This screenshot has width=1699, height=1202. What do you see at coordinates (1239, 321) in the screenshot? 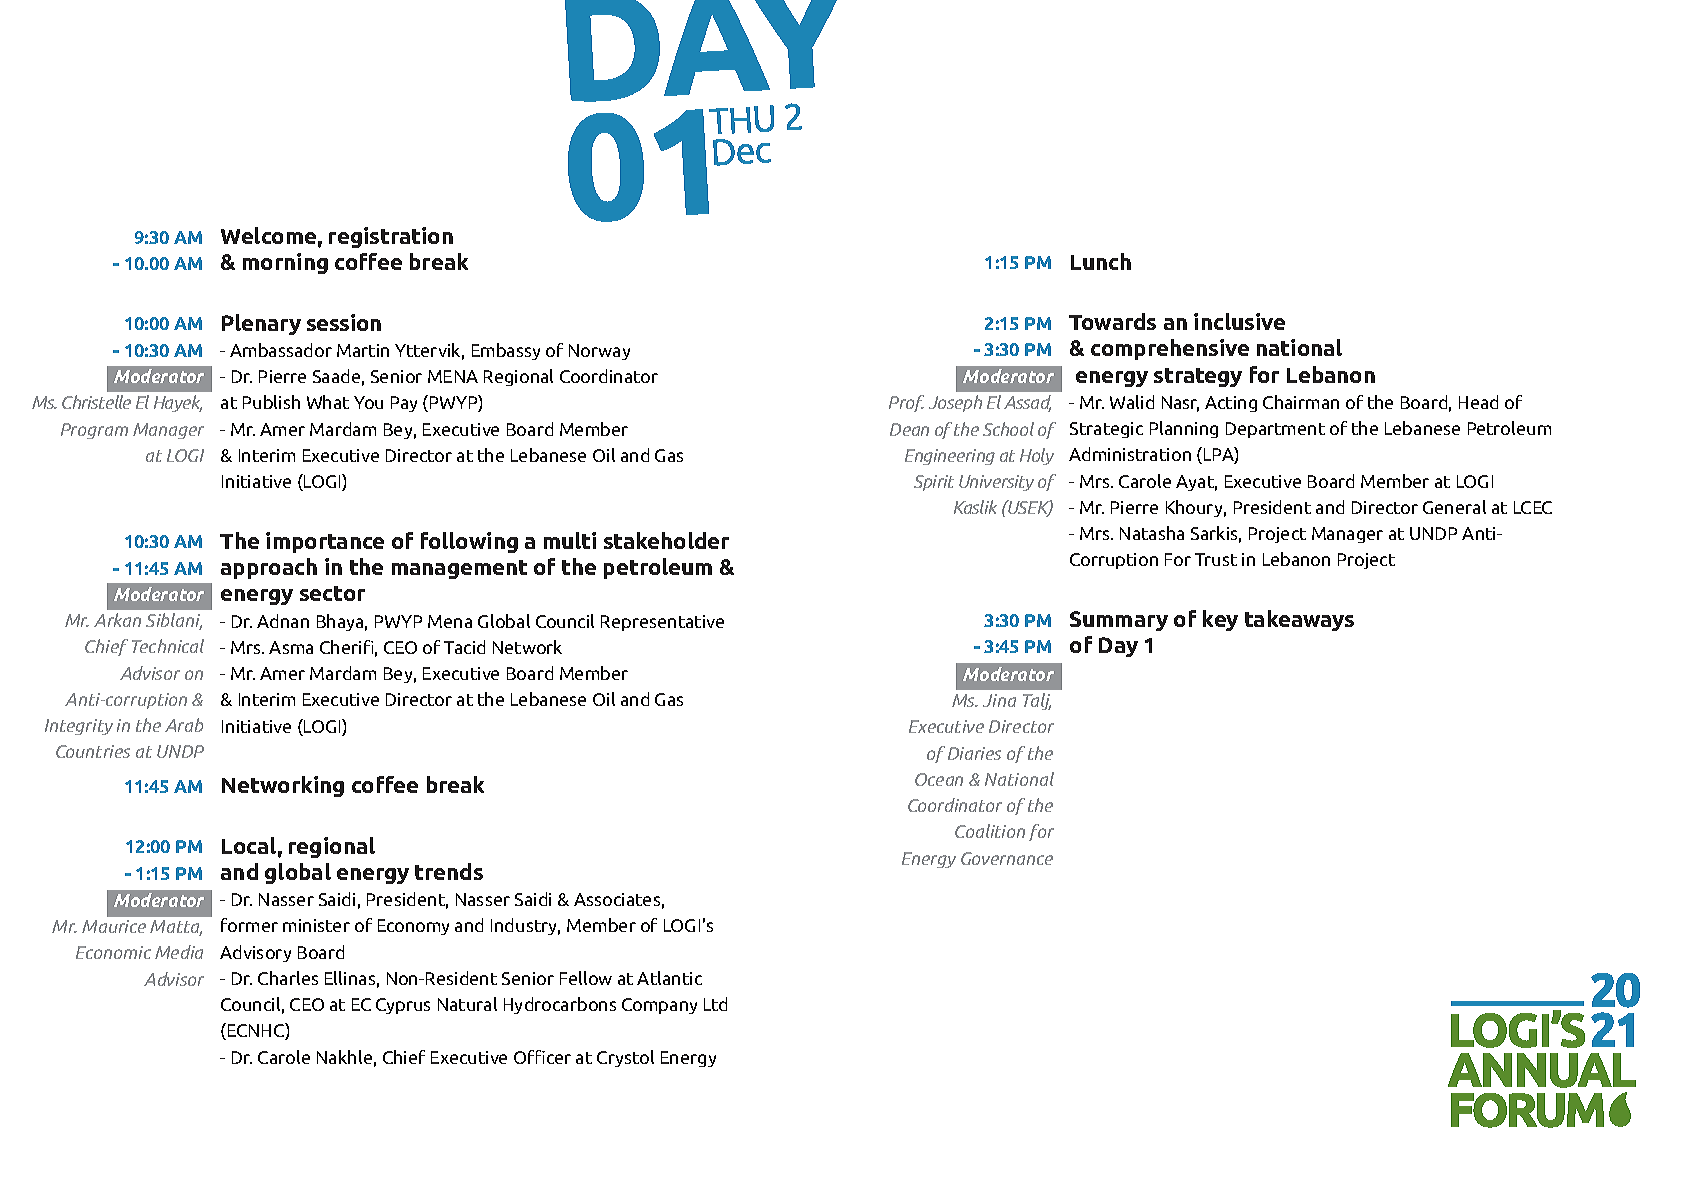
I see `inclusive` at bounding box center [1239, 321].
